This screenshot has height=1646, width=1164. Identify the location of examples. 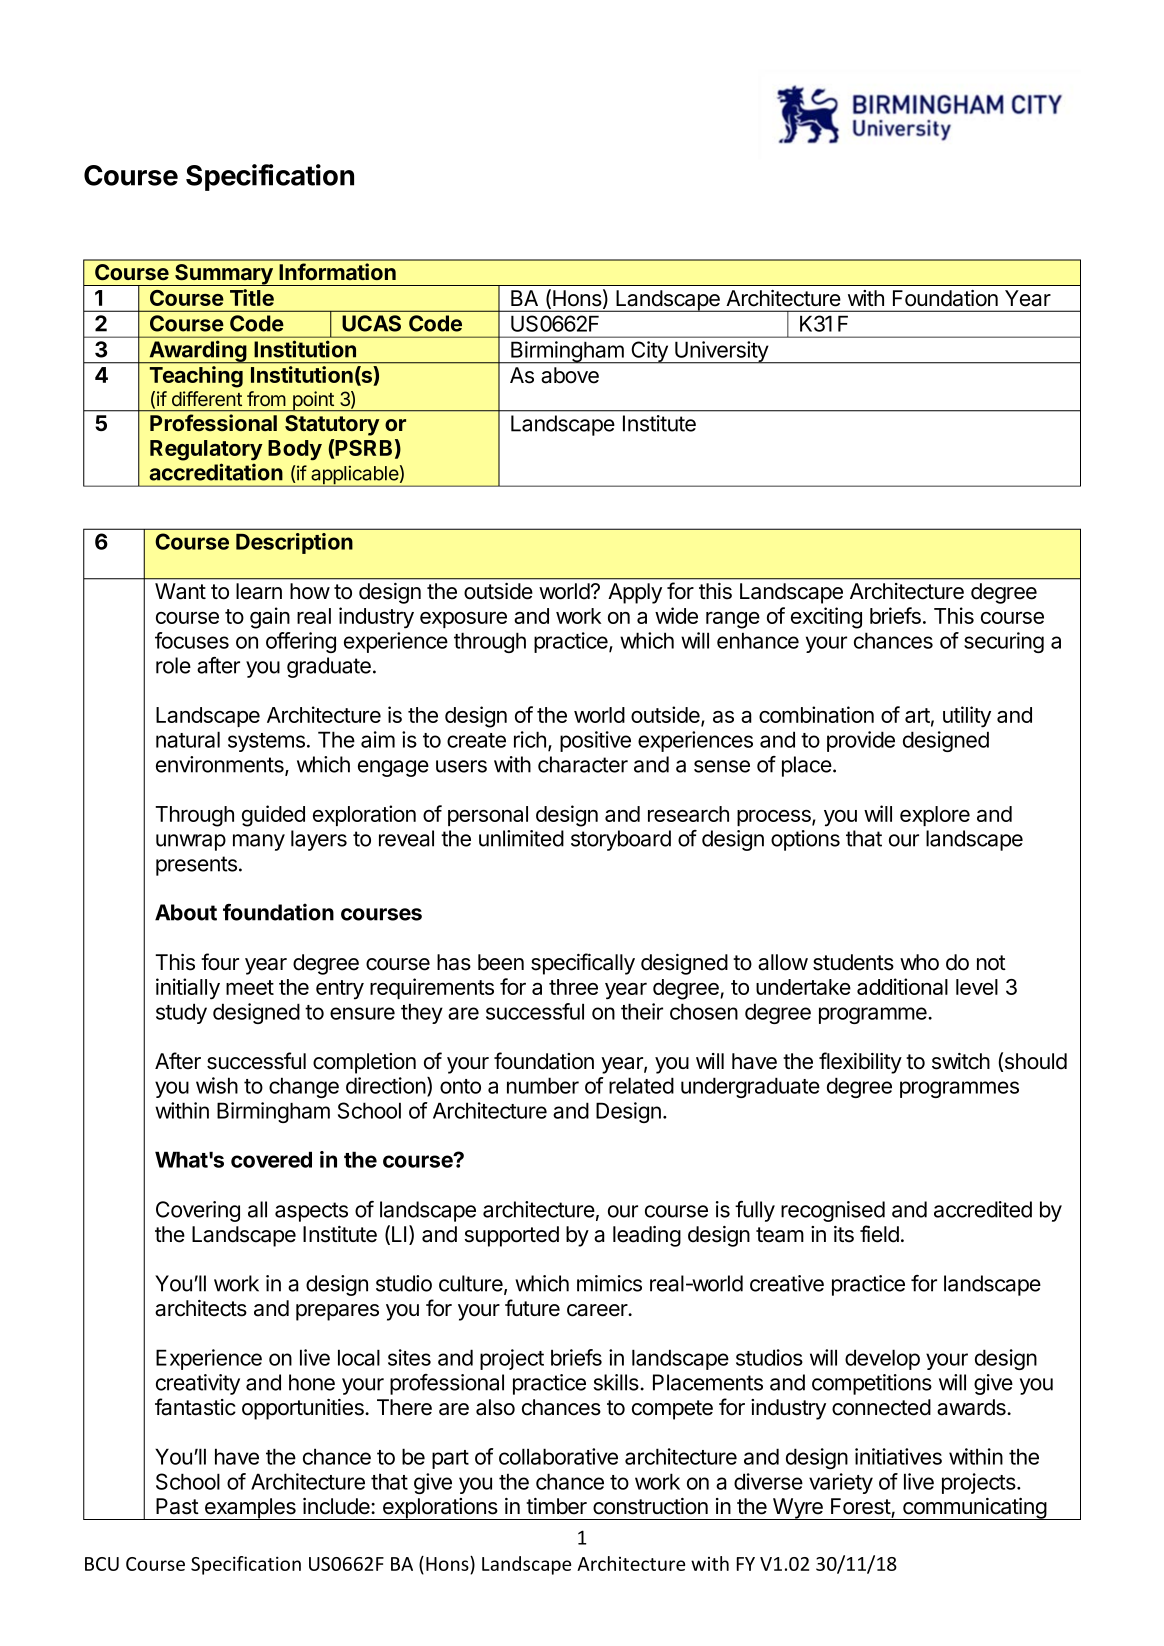
(250, 1509).
